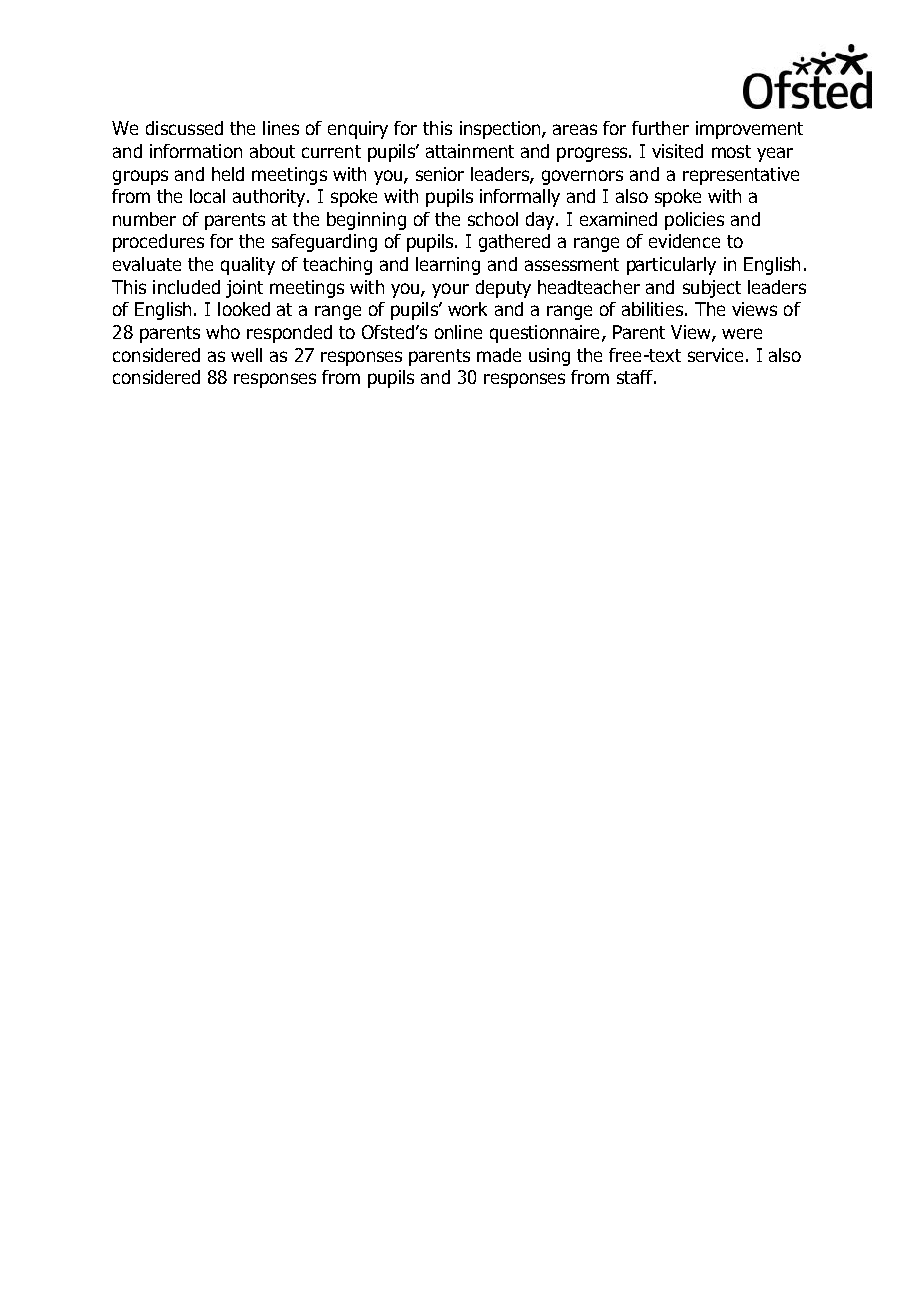  What do you see at coordinates (246, 355) in the screenshot?
I see `well` at bounding box center [246, 355].
